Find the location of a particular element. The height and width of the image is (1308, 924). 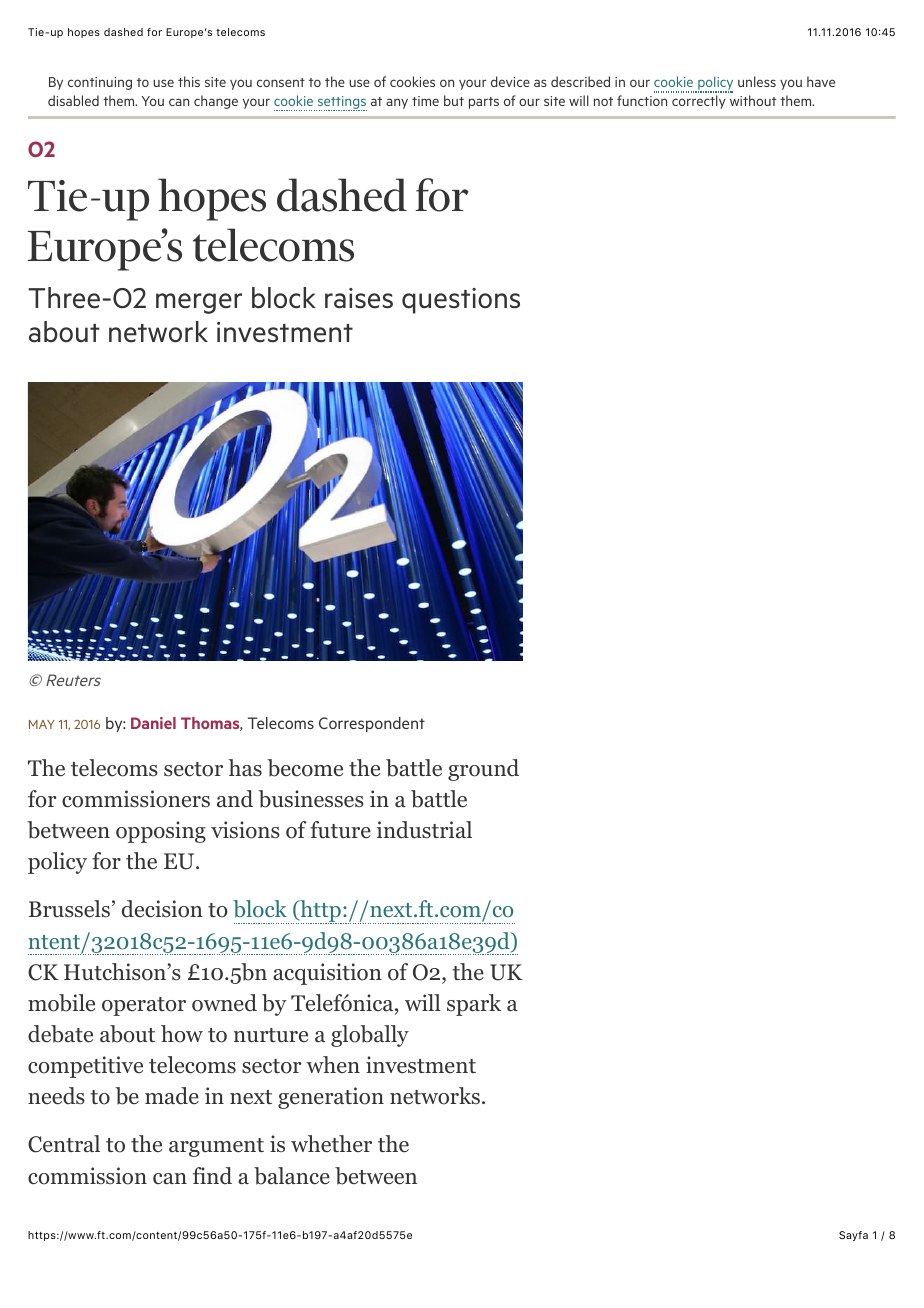

Correspondent is located at coordinates (372, 724).
